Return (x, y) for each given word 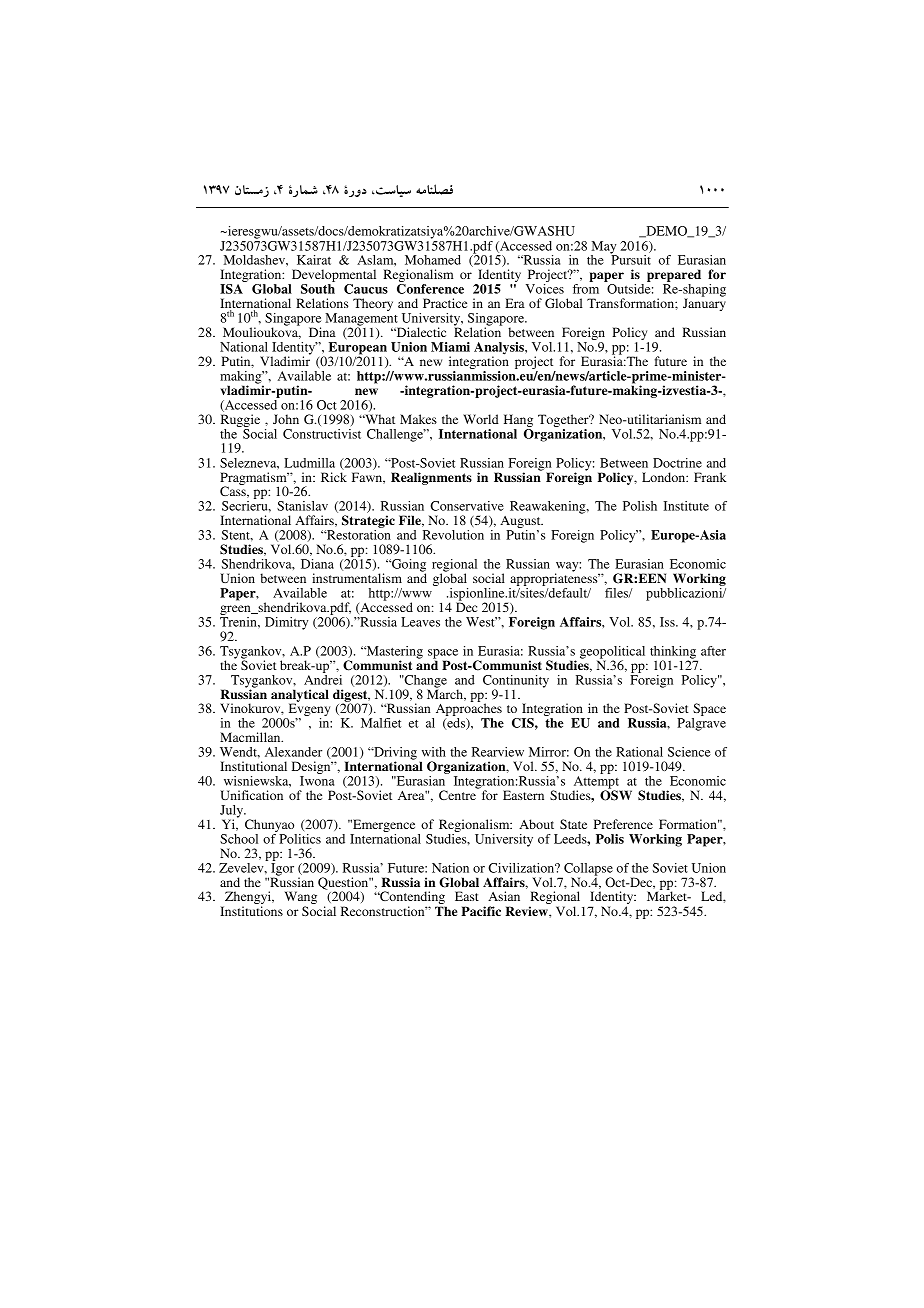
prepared (674, 277)
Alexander (293, 752)
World (481, 419)
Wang (301, 899)
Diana (317, 564)
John (286, 419)
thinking (674, 653)
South (318, 289)
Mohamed (433, 260)
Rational (639, 752)
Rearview (498, 752)
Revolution (453, 535)
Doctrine (677, 463)
